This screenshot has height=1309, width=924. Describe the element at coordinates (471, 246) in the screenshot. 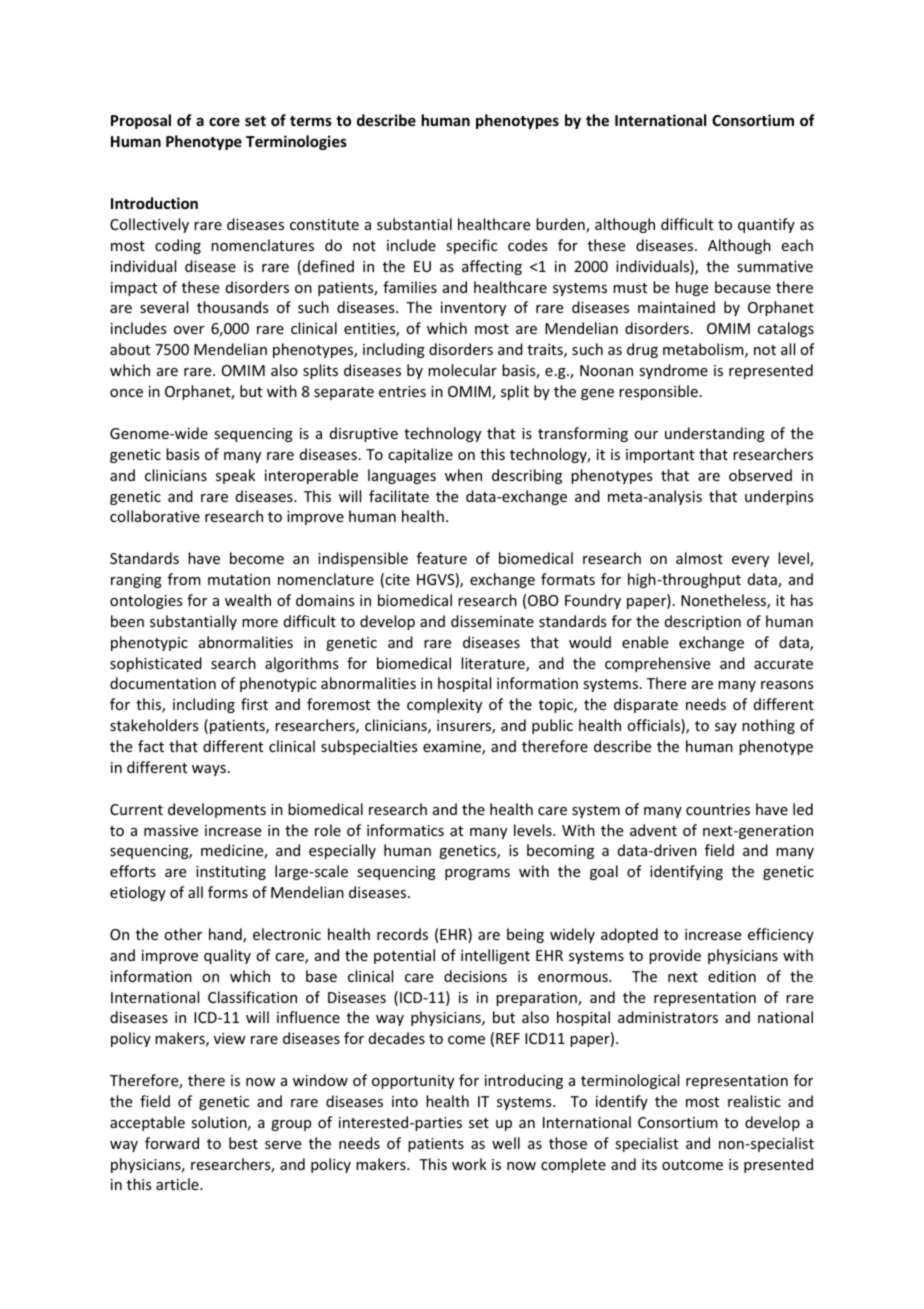

I see `specific` at that location.
